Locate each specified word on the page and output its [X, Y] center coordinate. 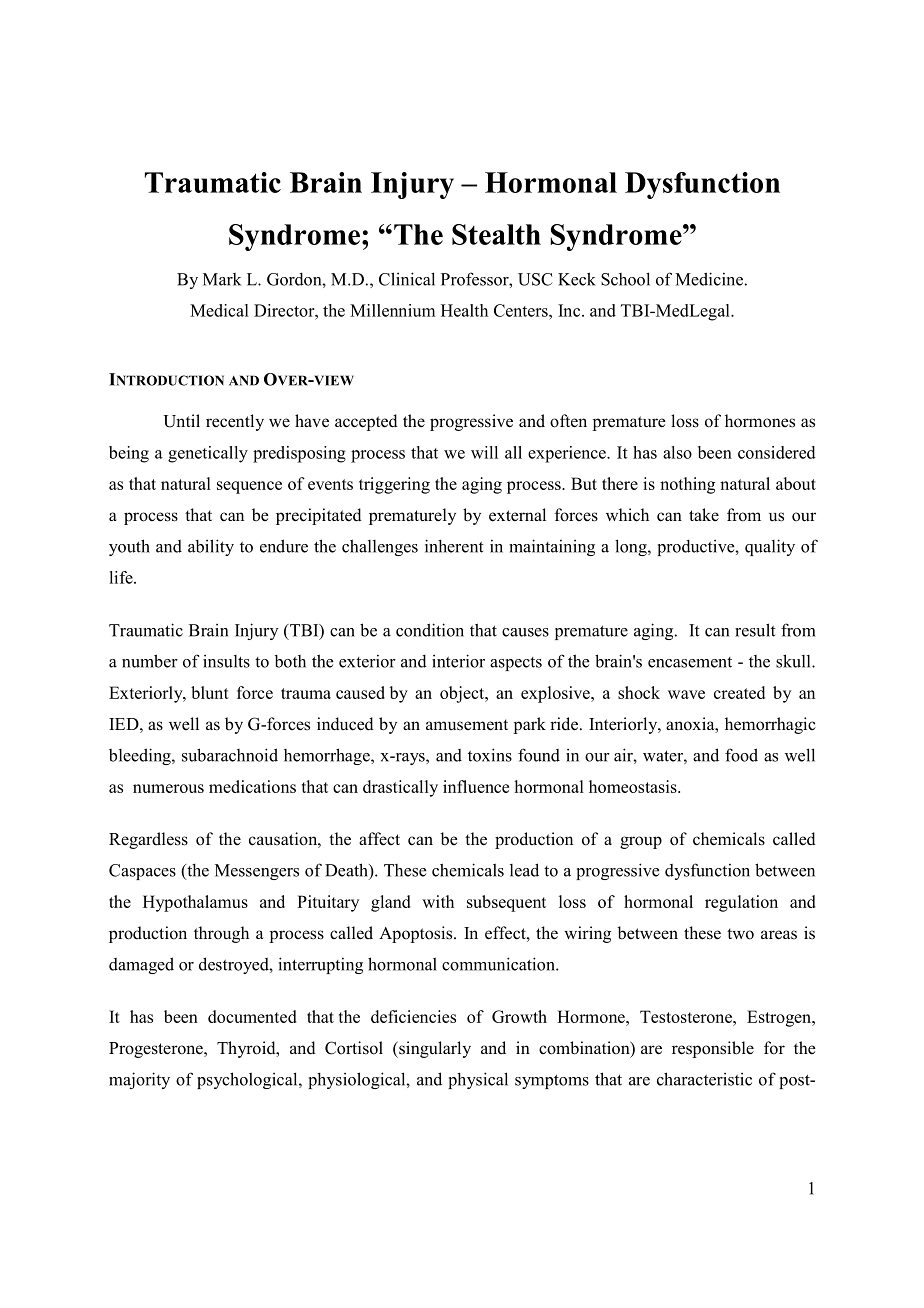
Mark [222, 279]
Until [181, 421]
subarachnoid [230, 755]
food [741, 755]
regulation [741, 903]
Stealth [496, 234]
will [484, 452]
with [438, 901]
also [677, 452]
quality [770, 547]
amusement [467, 725]
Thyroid [247, 1049]
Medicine [709, 279]
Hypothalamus [195, 903]
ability [211, 547]
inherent [454, 546]
